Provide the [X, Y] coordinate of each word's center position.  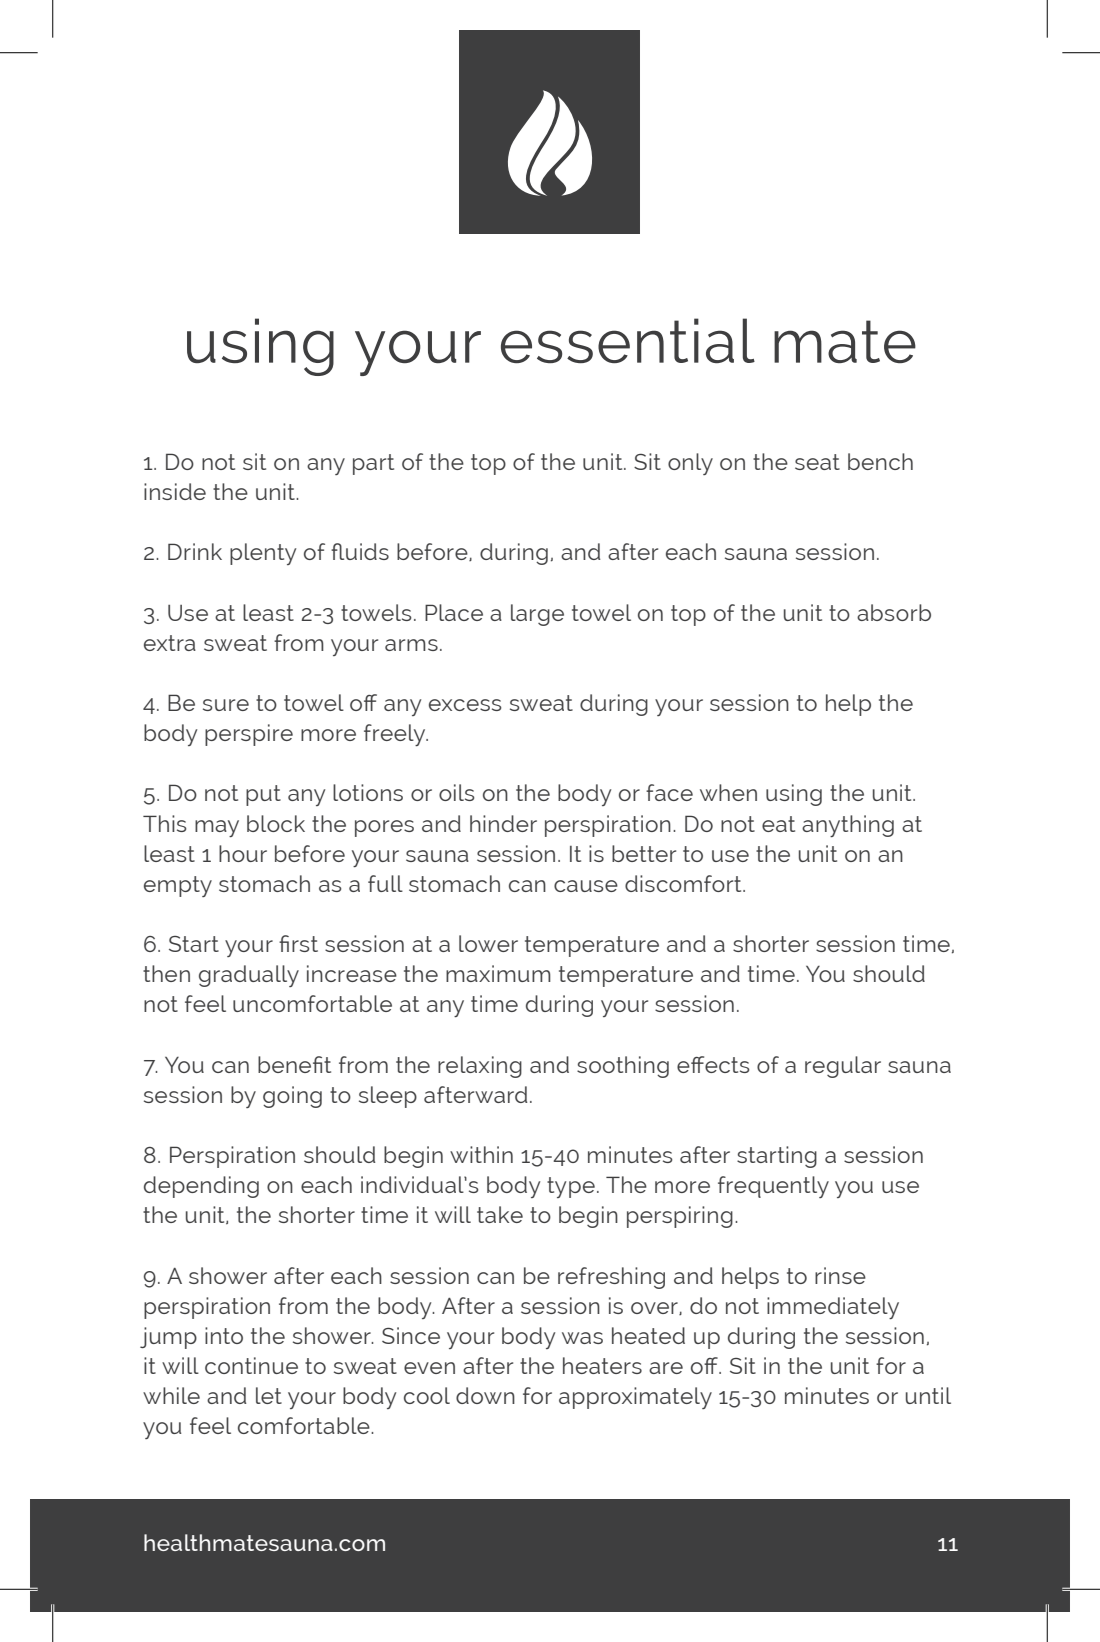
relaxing [480, 1067]
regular [843, 1067]
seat [817, 462]
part [373, 464]
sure [226, 705]
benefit [294, 1064]
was [582, 1338]
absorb [894, 612]
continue [251, 1365]
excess [465, 705]
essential [628, 340]
